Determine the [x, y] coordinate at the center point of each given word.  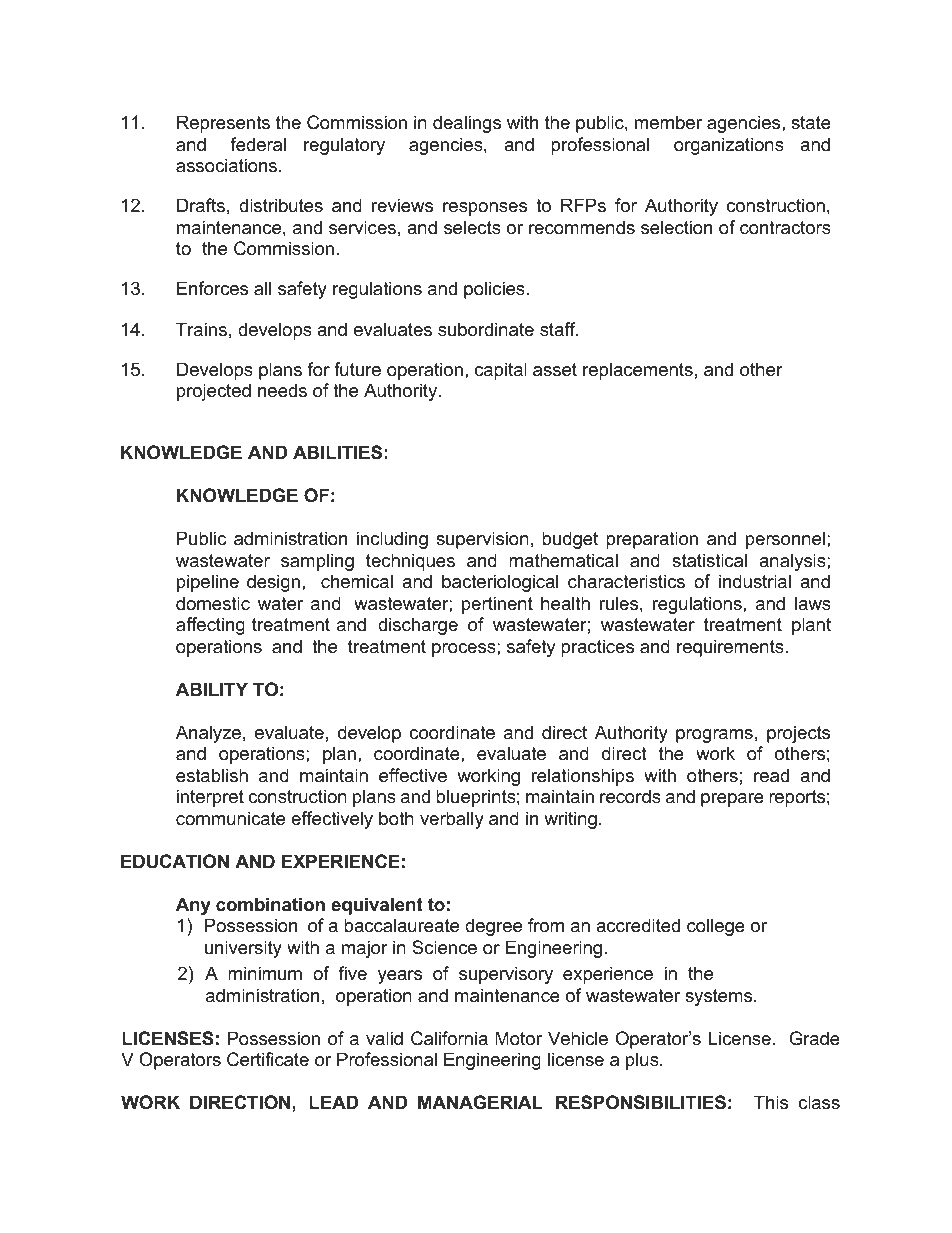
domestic [213, 603]
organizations [729, 146]
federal [258, 144]
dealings [467, 124]
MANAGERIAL [480, 1102]
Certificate [268, 1059]
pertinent [497, 605]
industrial [755, 581]
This [771, 1102]
